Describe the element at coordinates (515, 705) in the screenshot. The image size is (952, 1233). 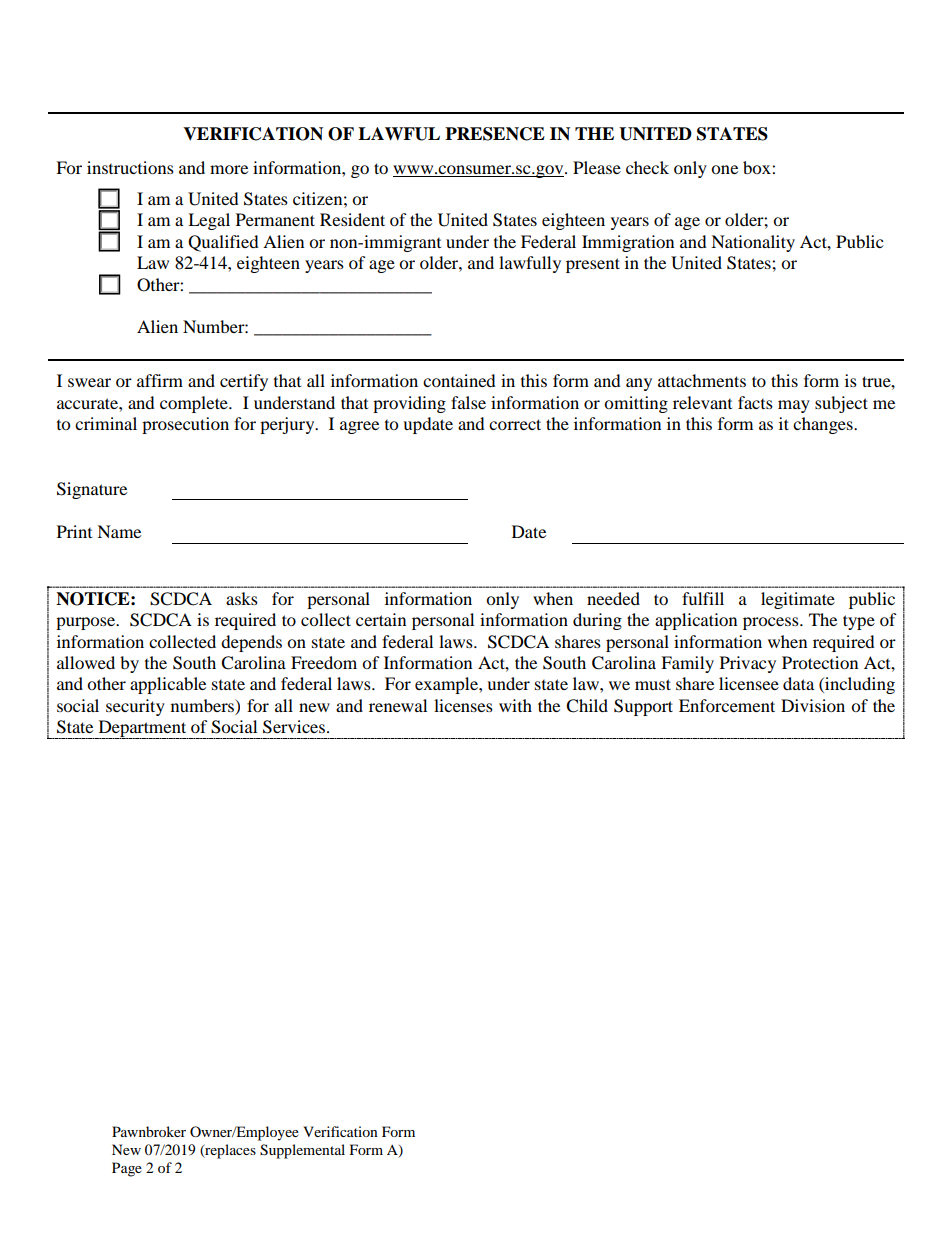
I see `with` at that location.
